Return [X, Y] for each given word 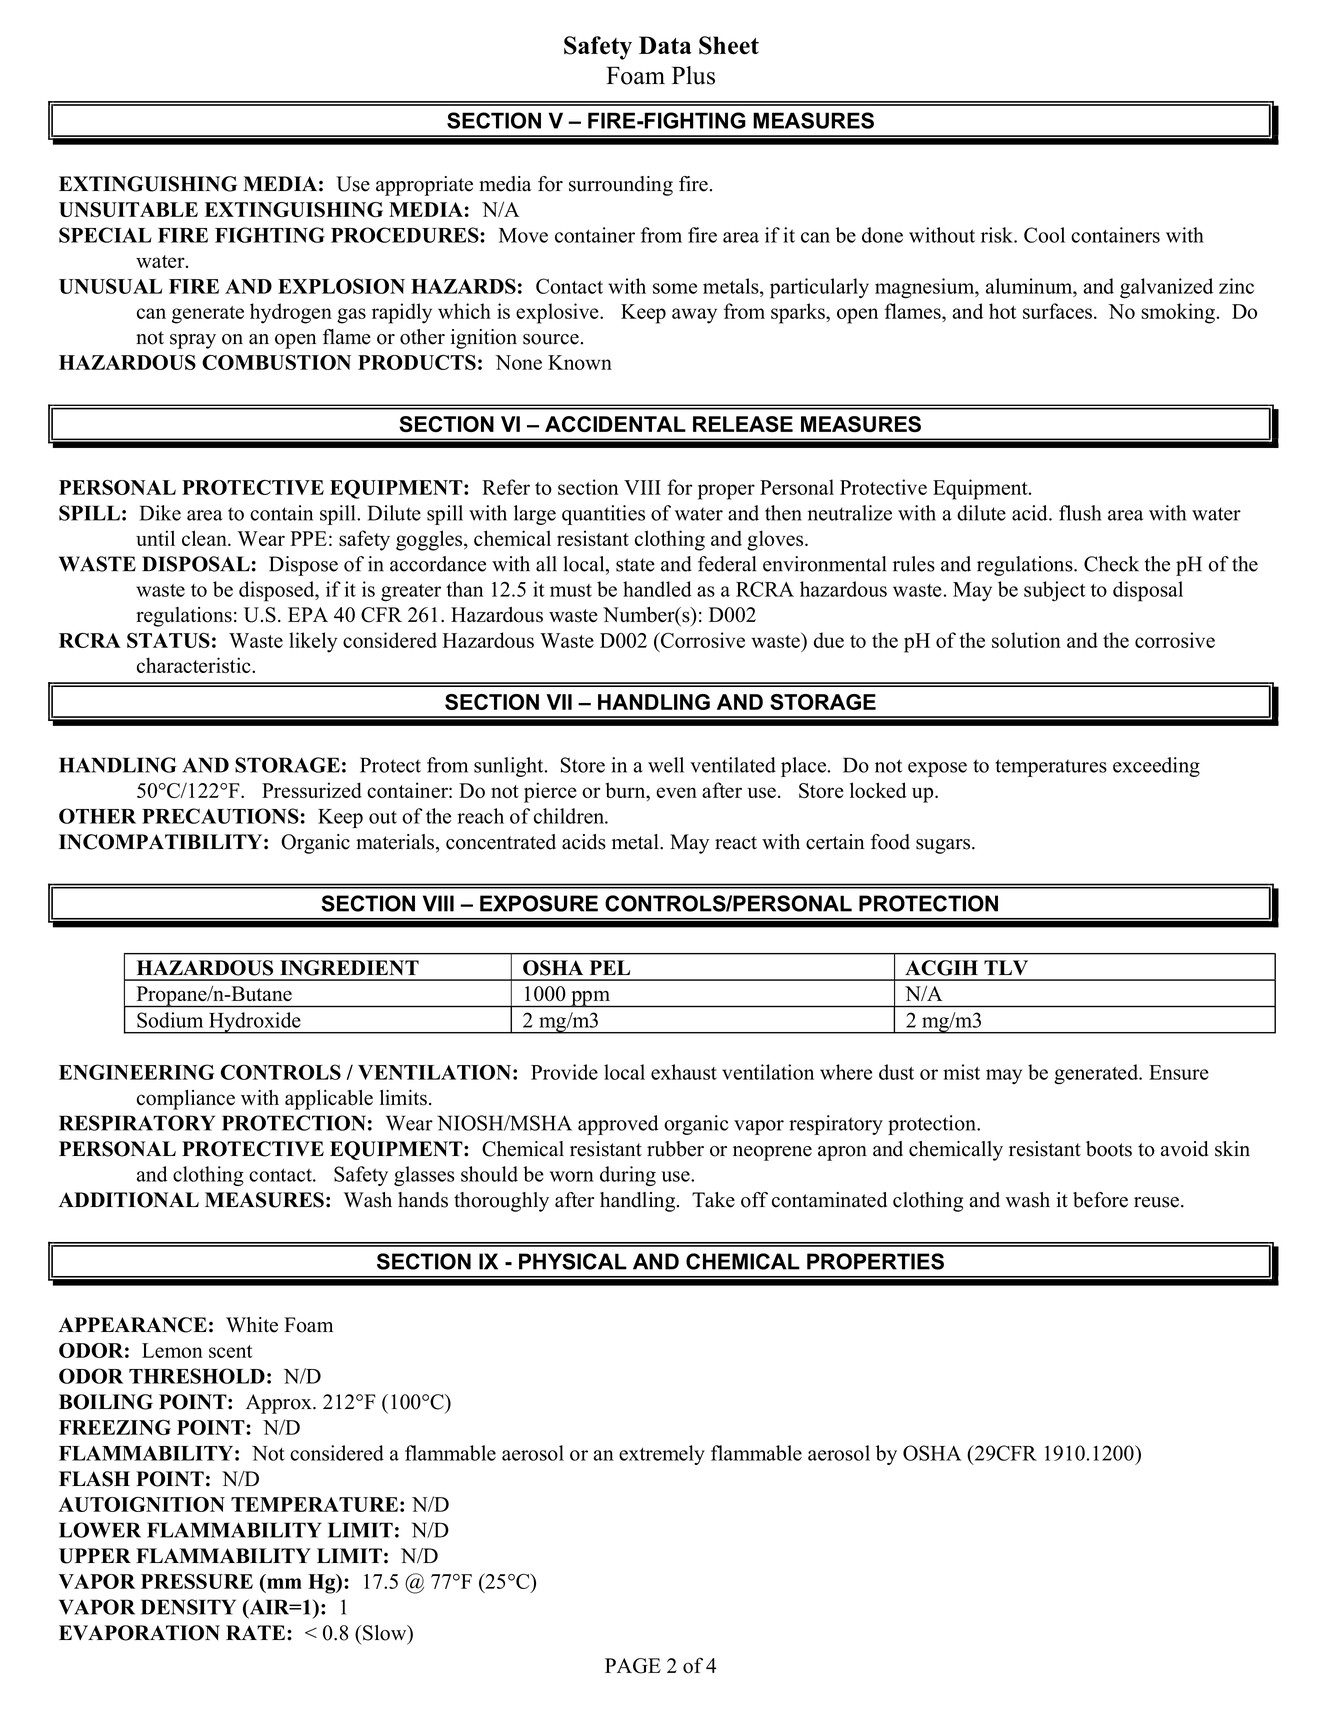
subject [1054, 591]
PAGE [633, 1666]
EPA [308, 614]
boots [1109, 1149]
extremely [662, 1455]
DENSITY [188, 1607]
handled [657, 589]
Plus [693, 75]
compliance [186, 1100]
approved [618, 1125]
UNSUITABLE [128, 209]
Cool [1044, 235]
